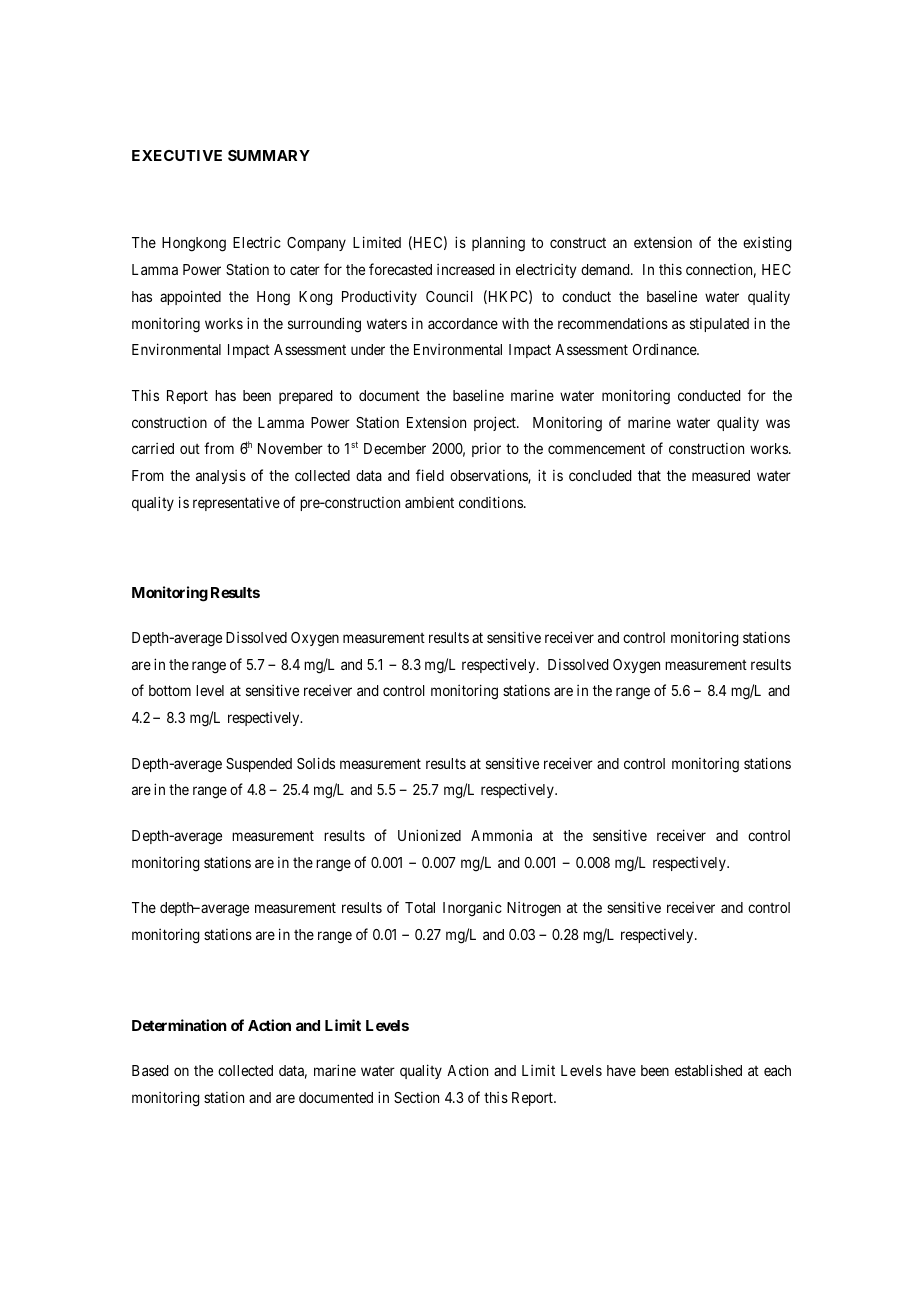 Image resolution: width=924 pixels, height=1307 pixels. I want to click on SUMMARY, so click(269, 155).
